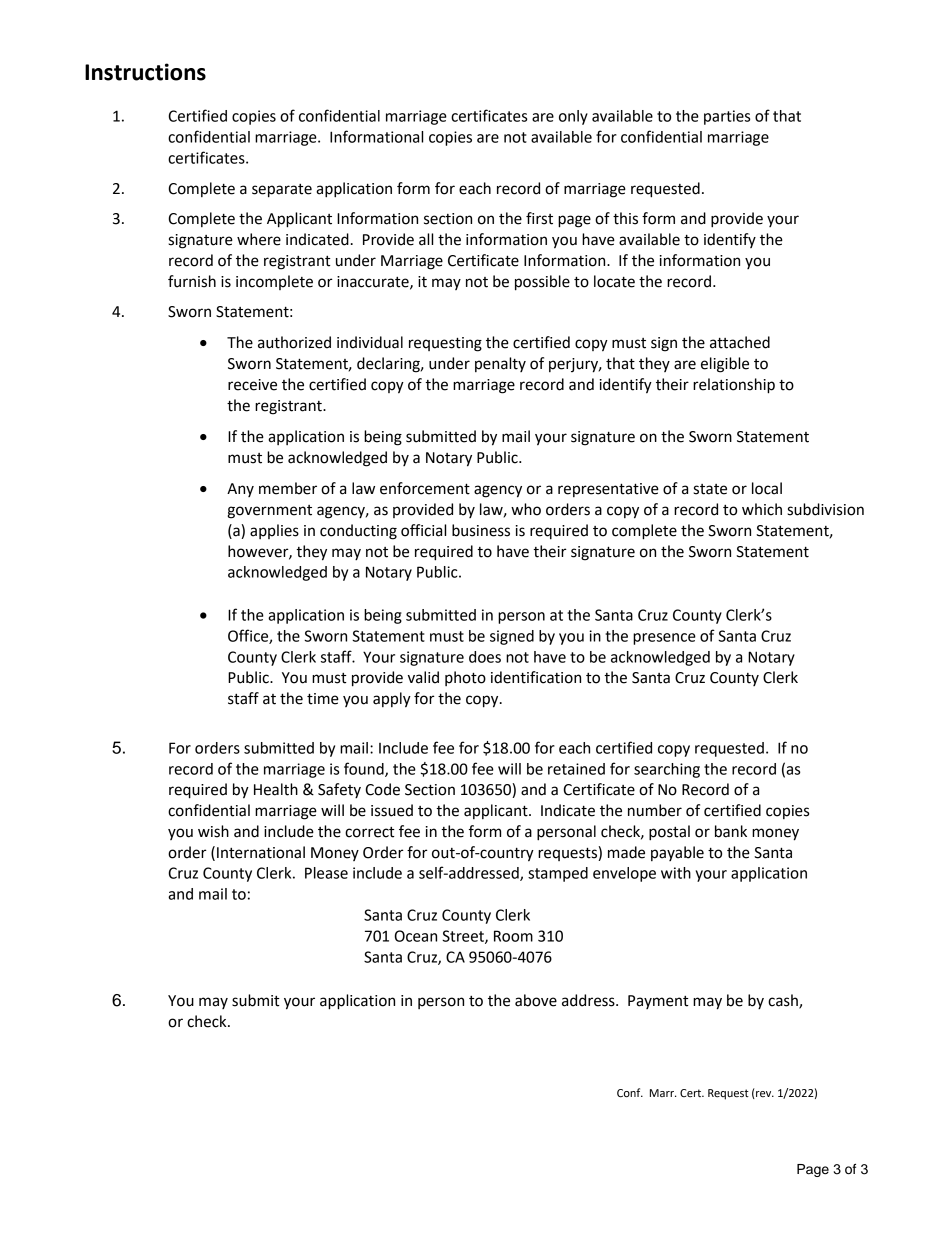 The height and width of the image is (1233, 952). Describe the element at coordinates (764, 1095) in the image. I see `rev` at that location.
